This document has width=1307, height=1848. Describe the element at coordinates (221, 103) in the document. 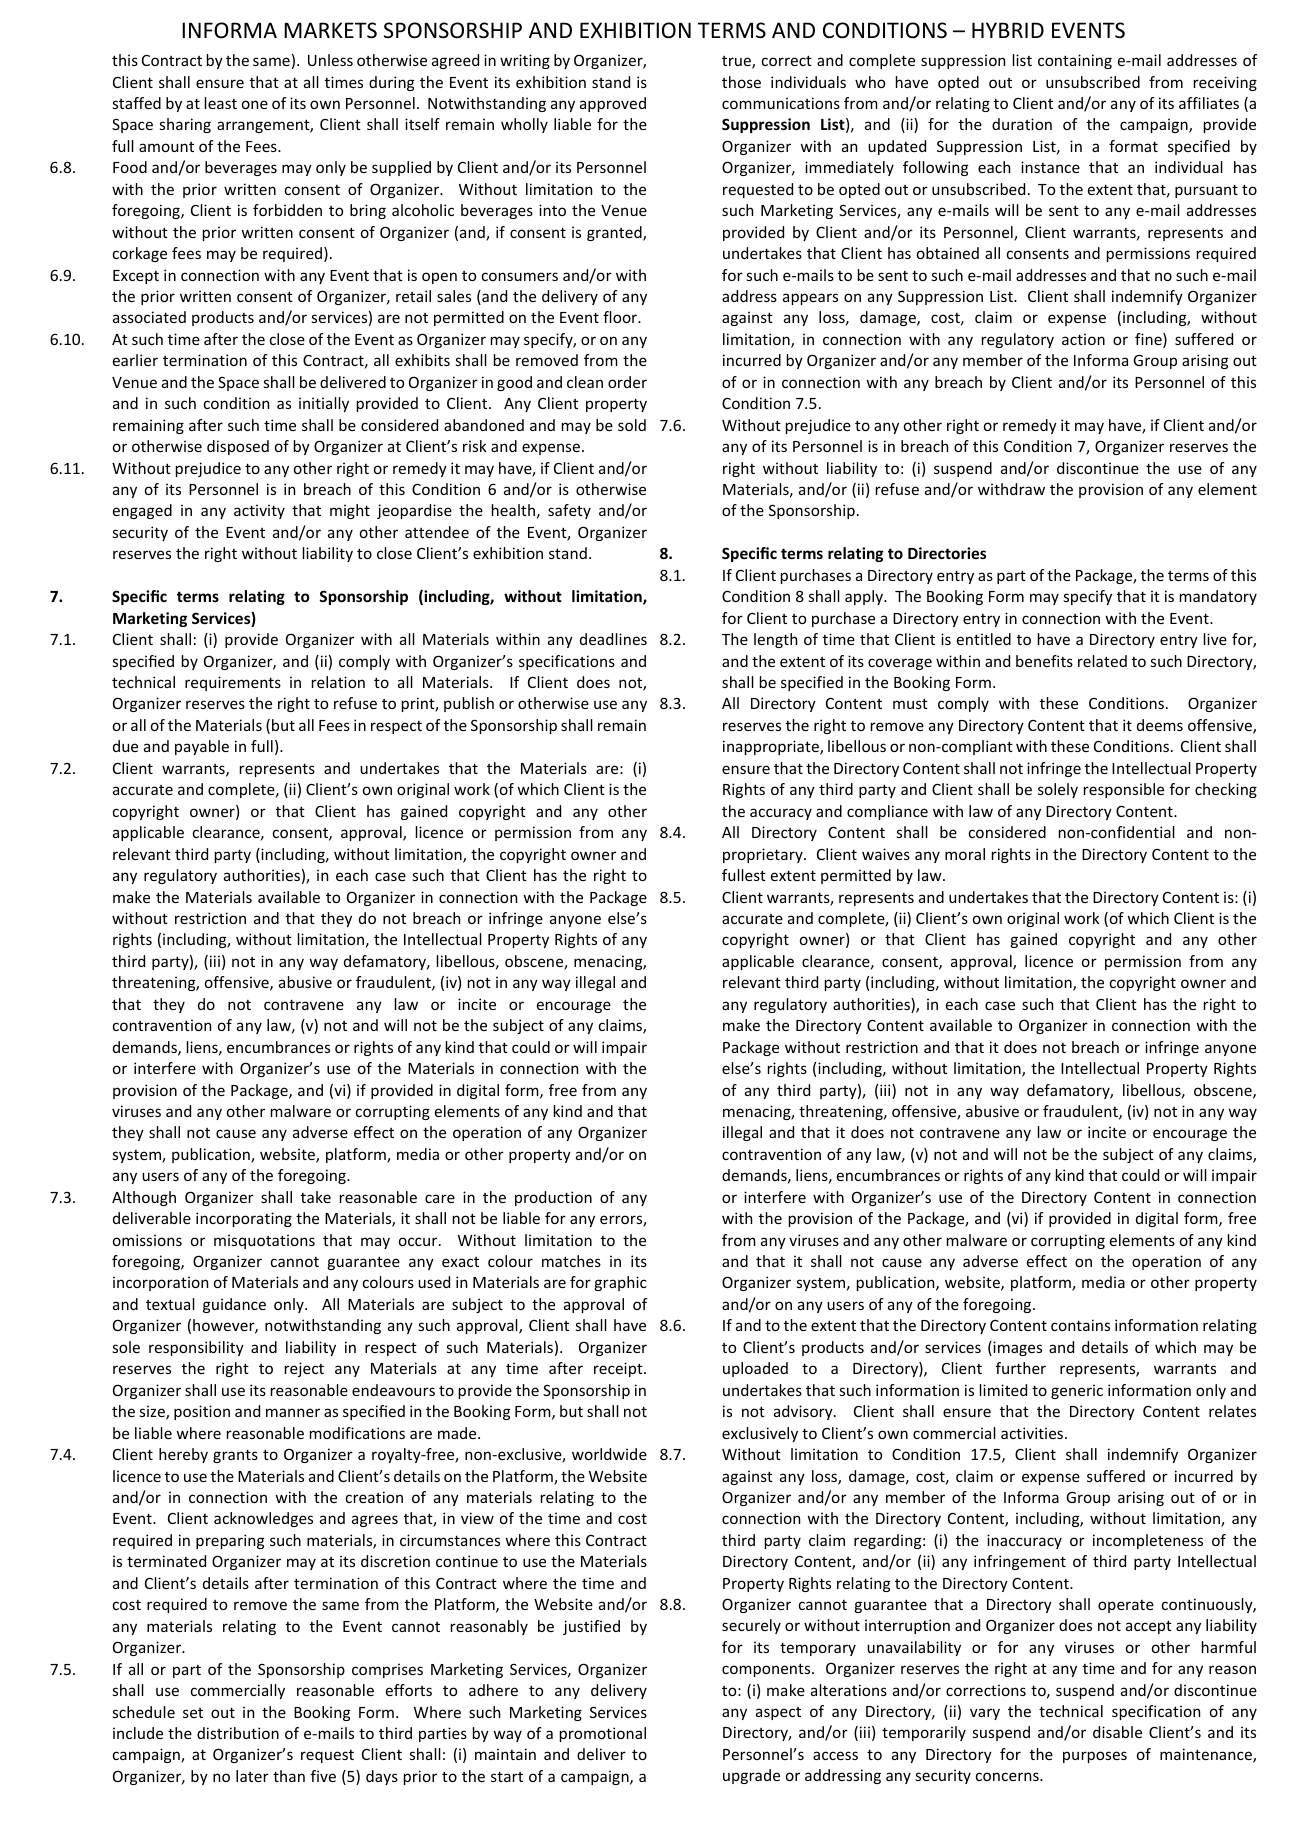

I see `least` at that location.
